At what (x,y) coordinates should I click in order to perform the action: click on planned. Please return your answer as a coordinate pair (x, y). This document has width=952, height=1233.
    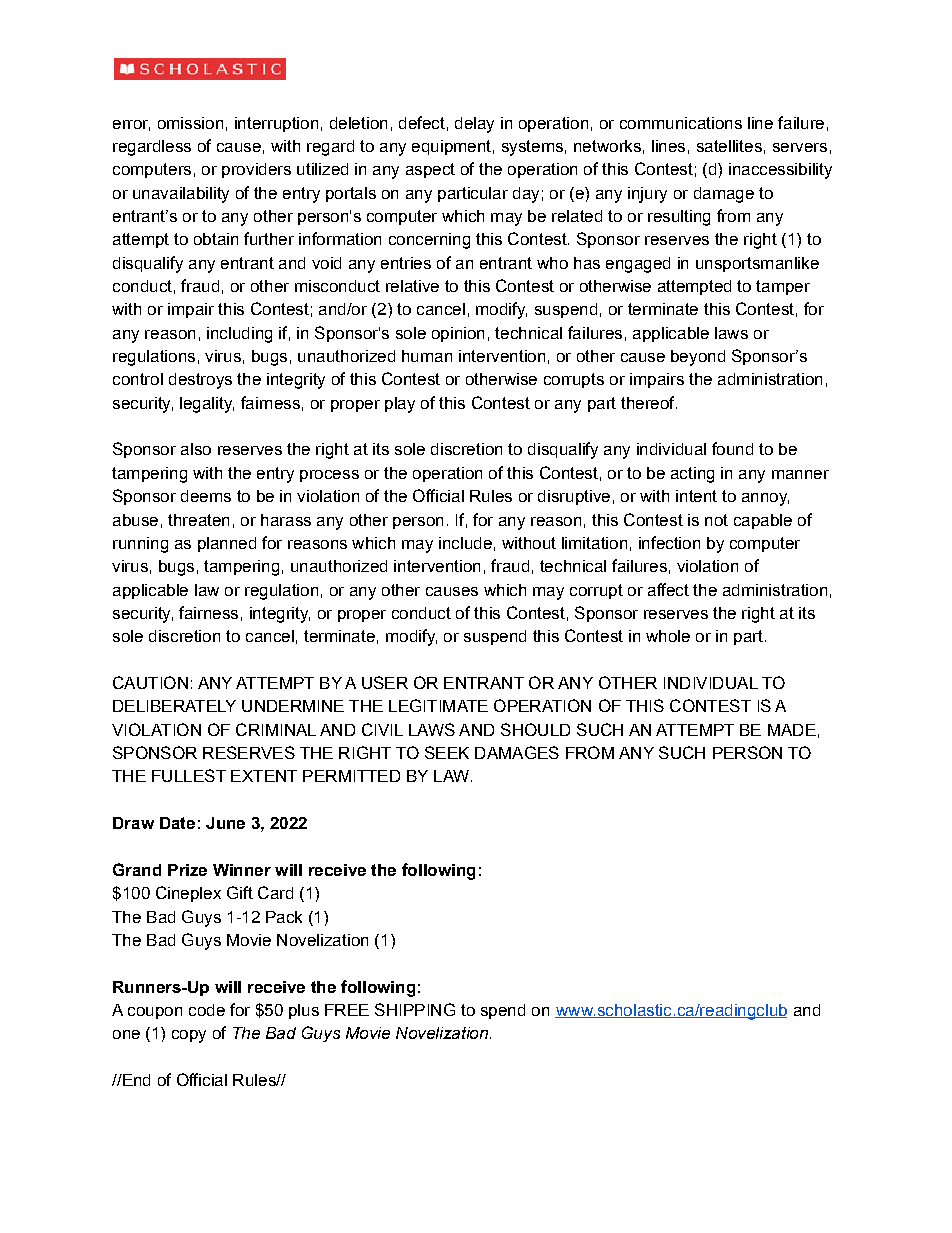
    Looking at the image, I should click on (227, 544).
